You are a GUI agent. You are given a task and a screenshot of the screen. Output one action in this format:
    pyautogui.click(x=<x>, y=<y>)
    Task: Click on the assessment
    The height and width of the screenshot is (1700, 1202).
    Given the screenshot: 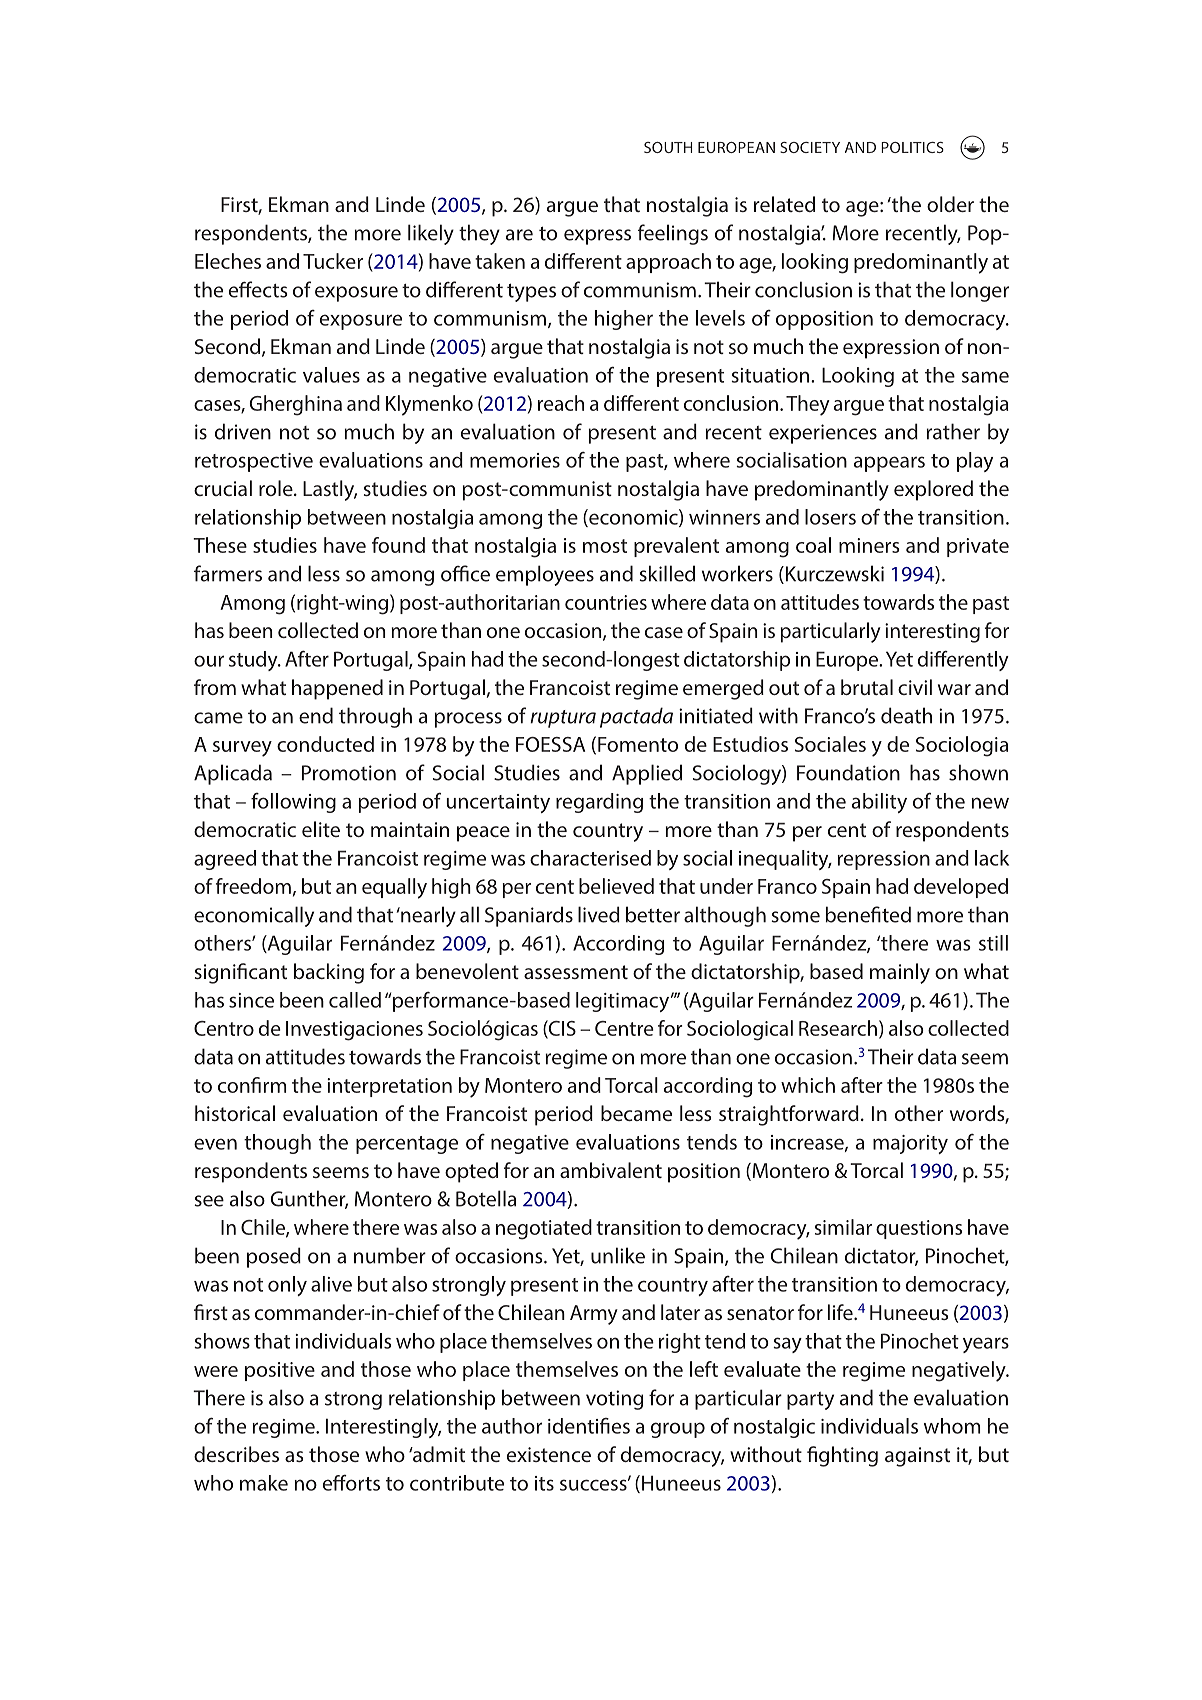 What is the action you would take?
    pyautogui.click(x=576, y=972)
